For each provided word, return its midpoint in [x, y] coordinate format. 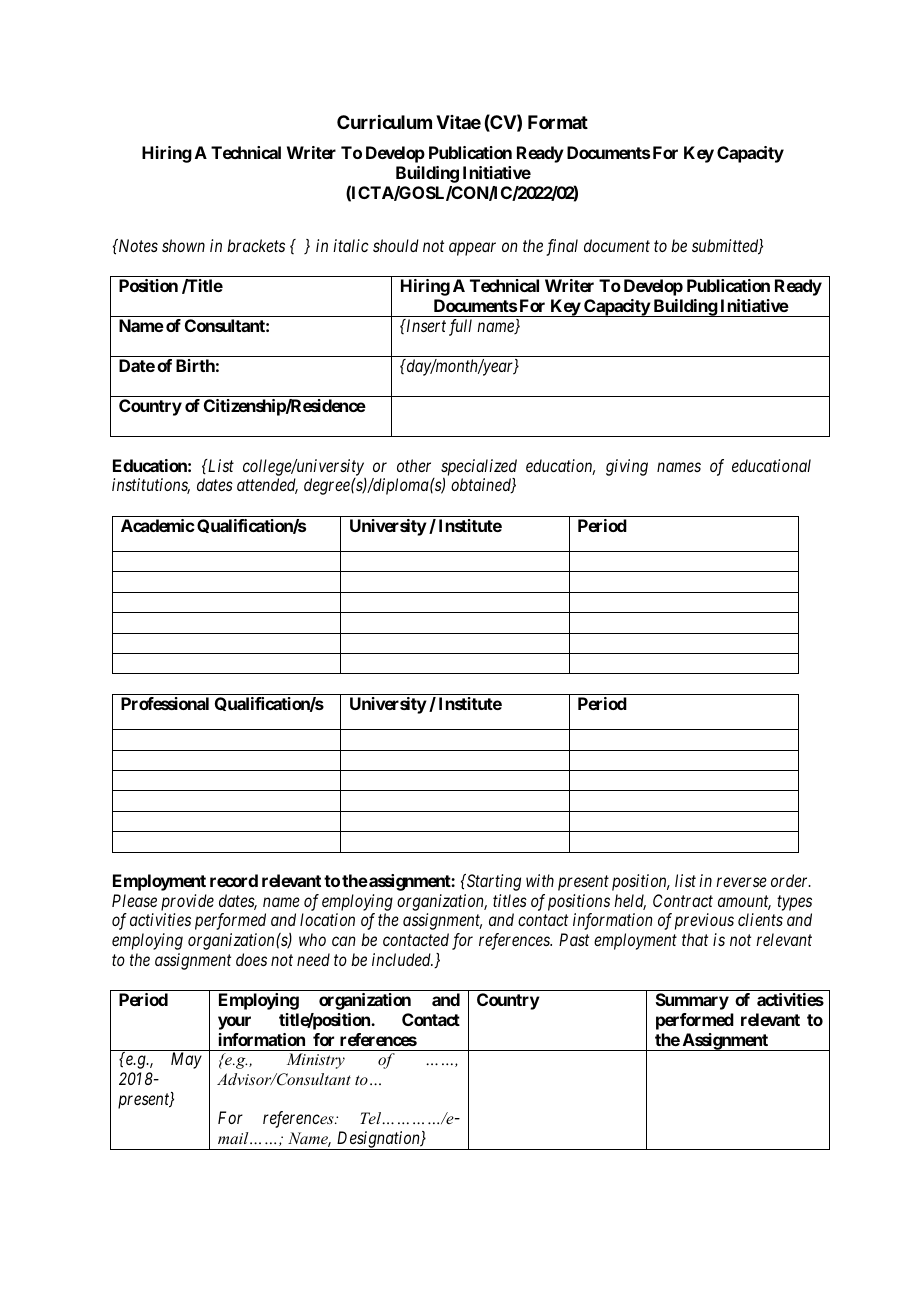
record [234, 880]
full [460, 327]
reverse [741, 882]
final [562, 247]
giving [627, 467]
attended [267, 486]
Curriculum [384, 122]
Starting [492, 882]
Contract [683, 900]
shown [183, 245]
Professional [165, 703]
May [186, 1060]
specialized [479, 468]
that [695, 939]
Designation [378, 1140]
